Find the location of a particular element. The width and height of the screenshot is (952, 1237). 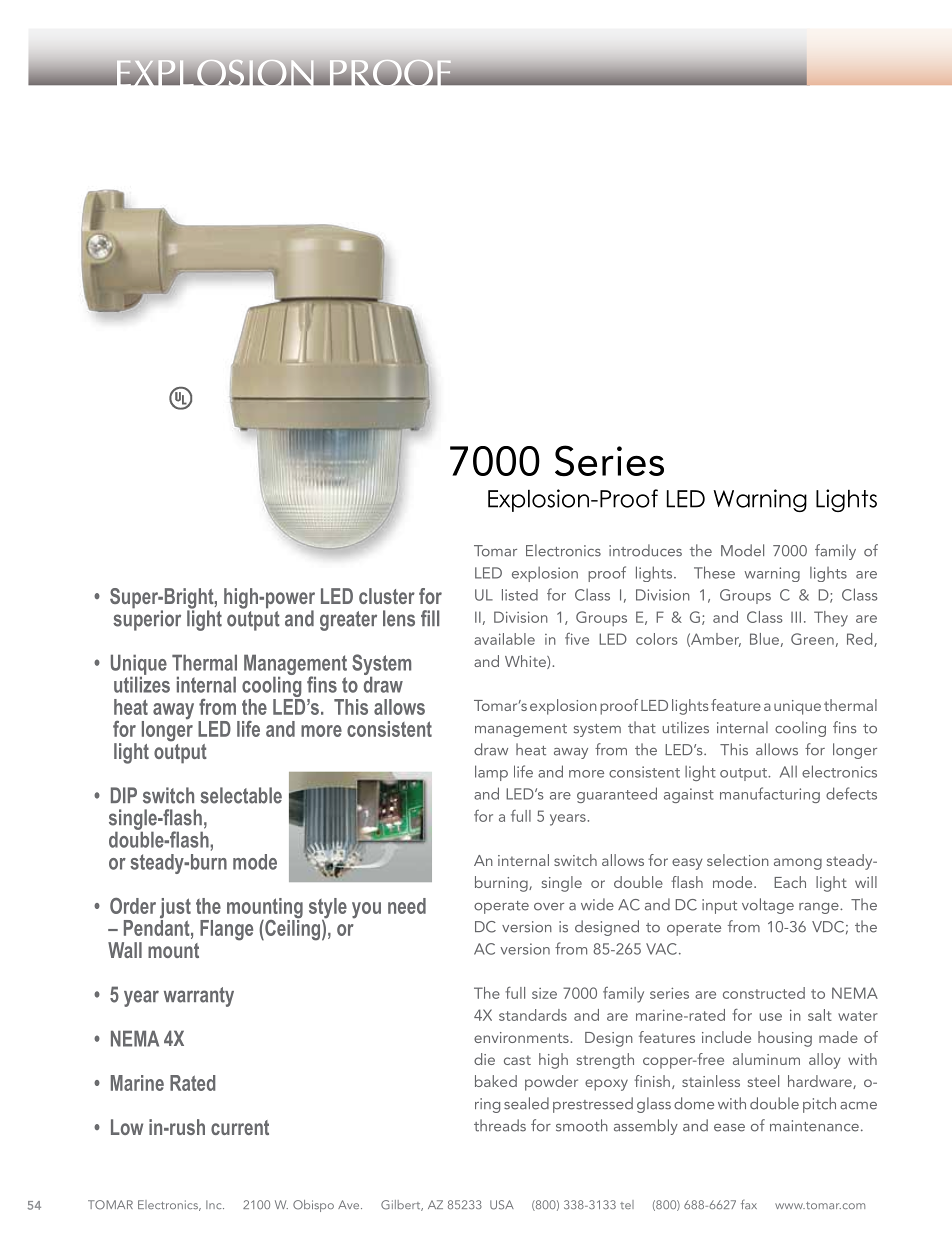

Each is located at coordinates (790, 882).
